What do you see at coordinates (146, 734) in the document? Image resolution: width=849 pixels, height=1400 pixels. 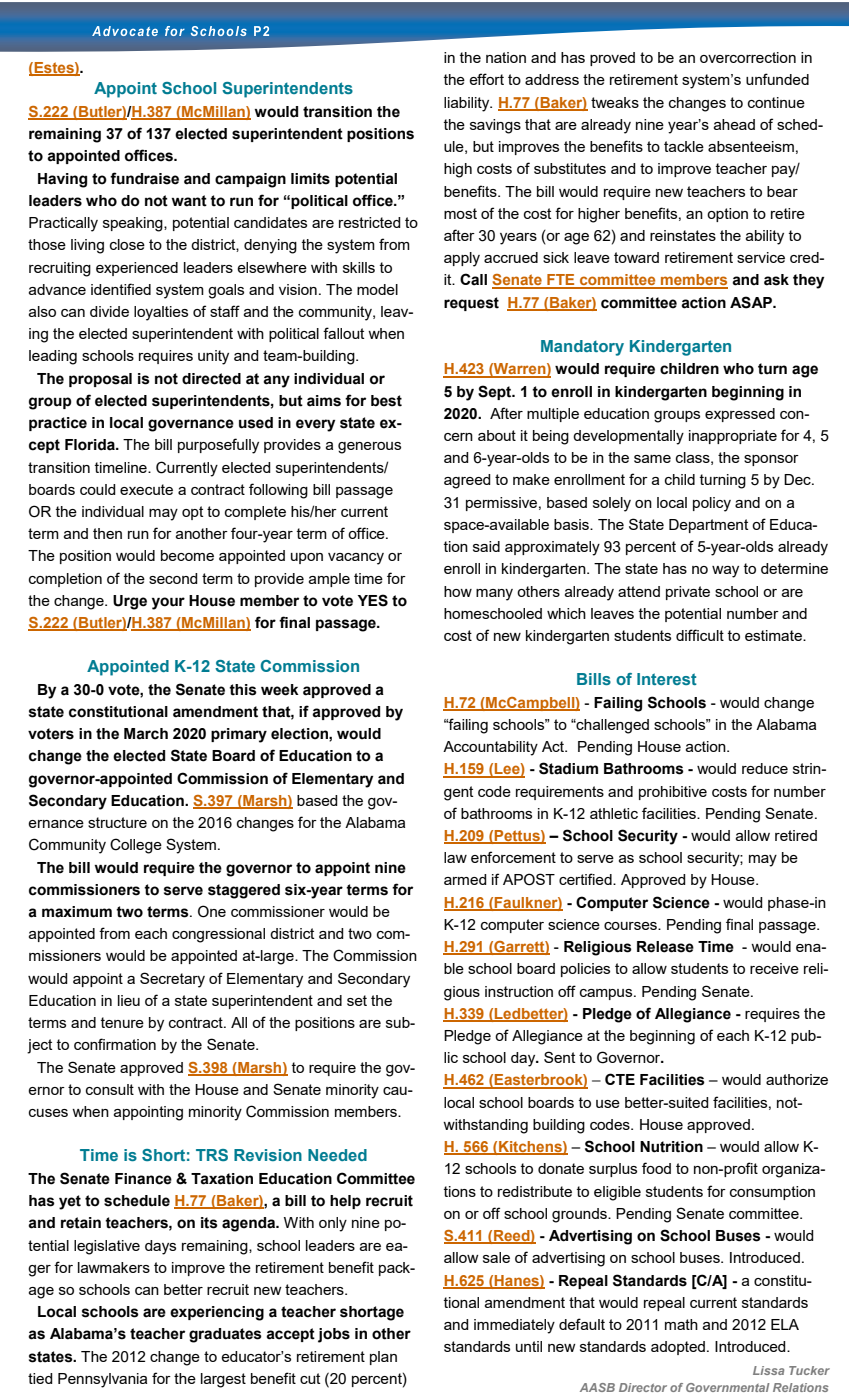 I see `March` at bounding box center [146, 734].
